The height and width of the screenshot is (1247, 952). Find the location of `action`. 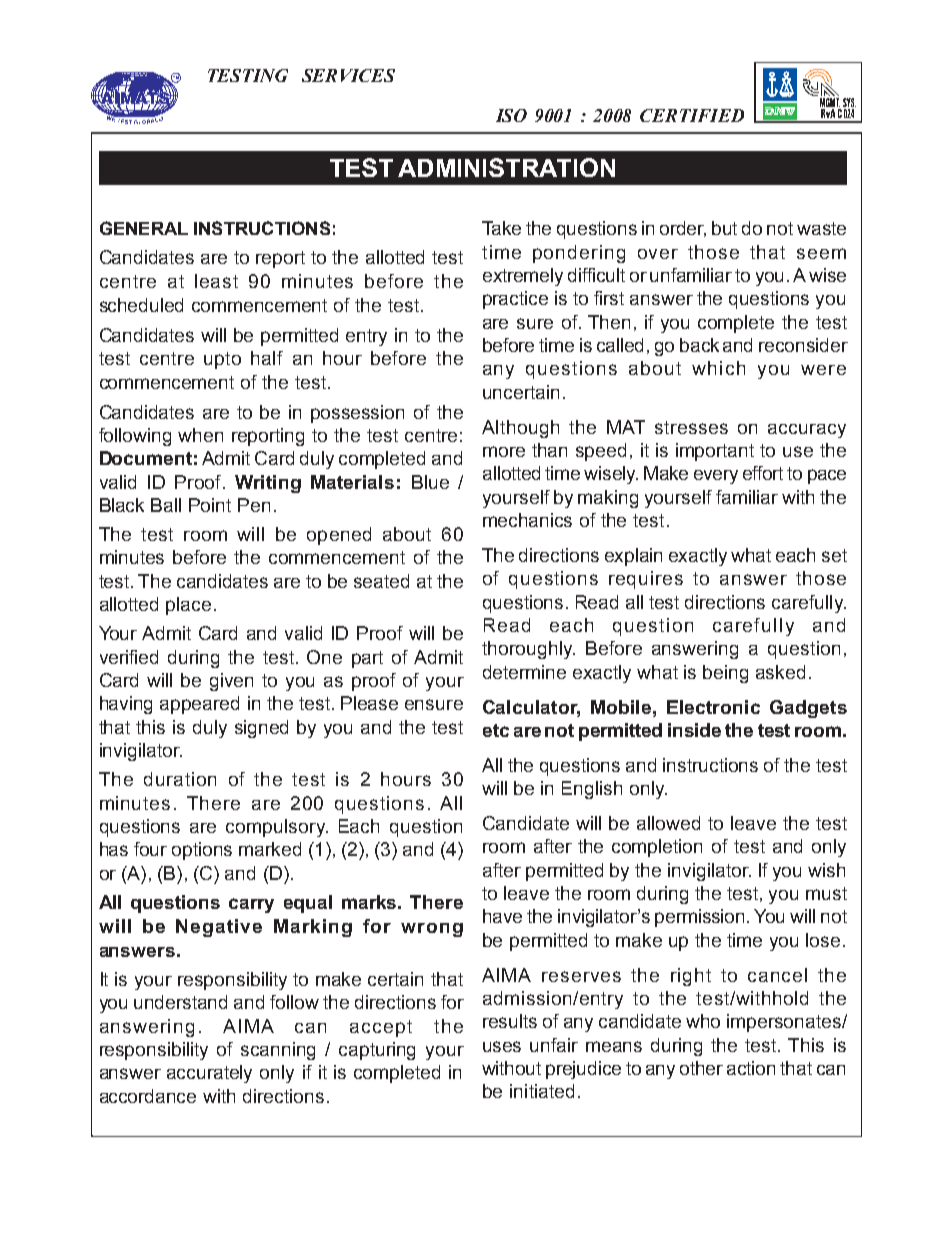

action is located at coordinates (751, 1068).
